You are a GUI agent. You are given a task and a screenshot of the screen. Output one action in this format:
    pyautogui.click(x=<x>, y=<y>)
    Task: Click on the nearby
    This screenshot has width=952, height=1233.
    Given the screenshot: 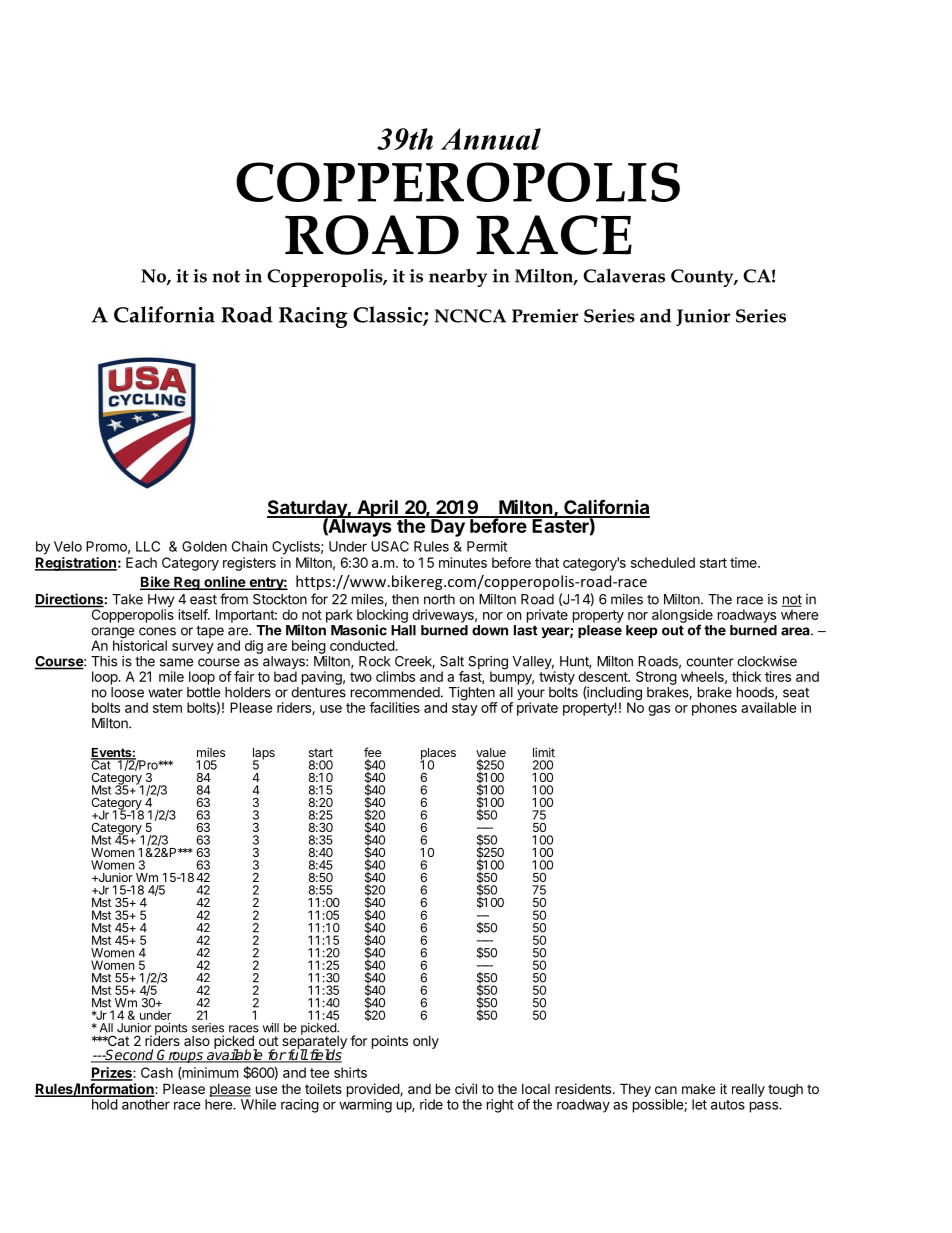 What is the action you would take?
    pyautogui.click(x=458, y=278)
